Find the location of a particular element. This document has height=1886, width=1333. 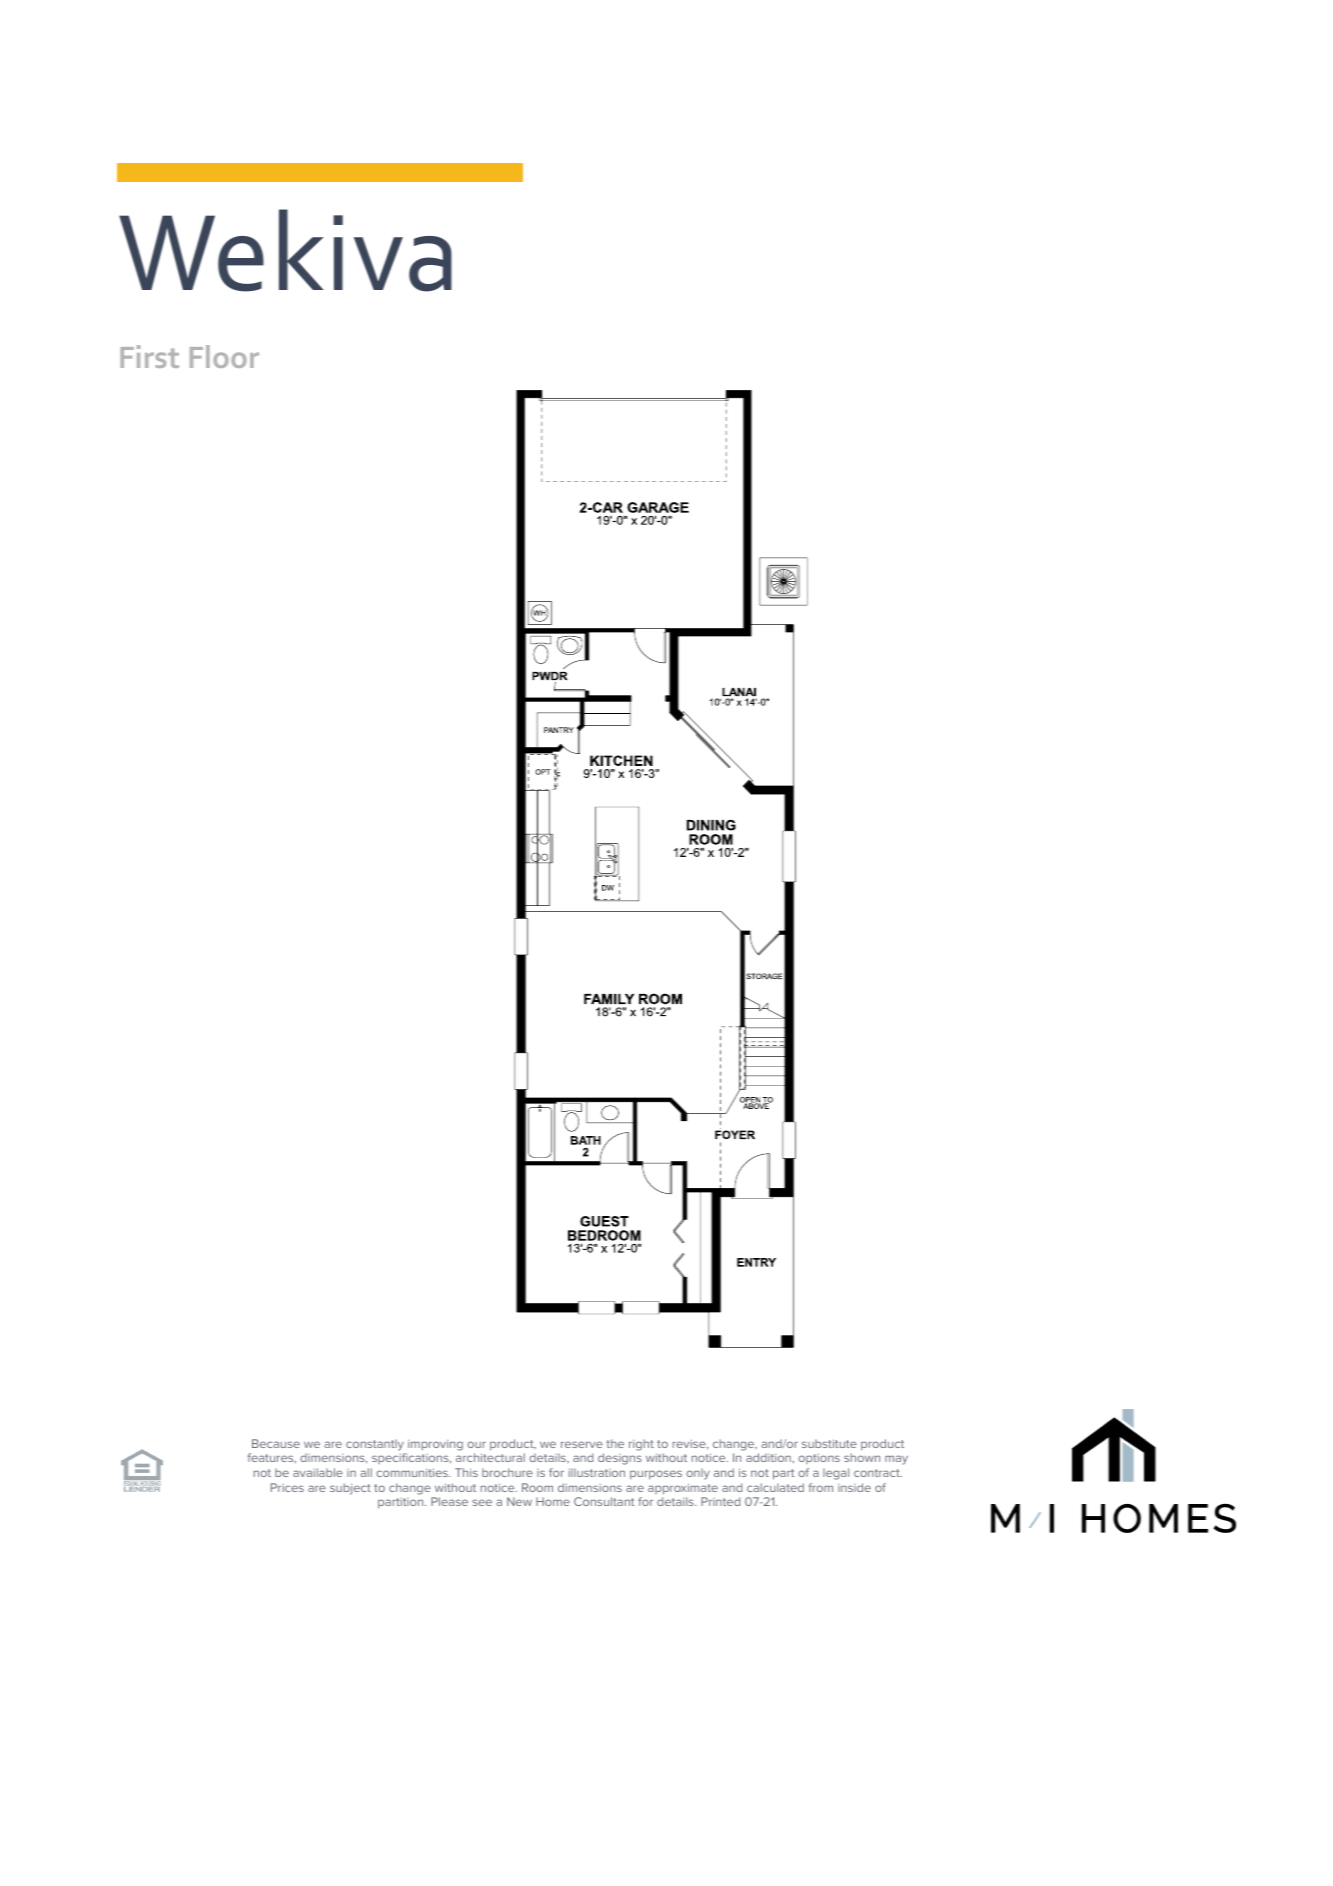

substitute is located at coordinates (829, 1443).
